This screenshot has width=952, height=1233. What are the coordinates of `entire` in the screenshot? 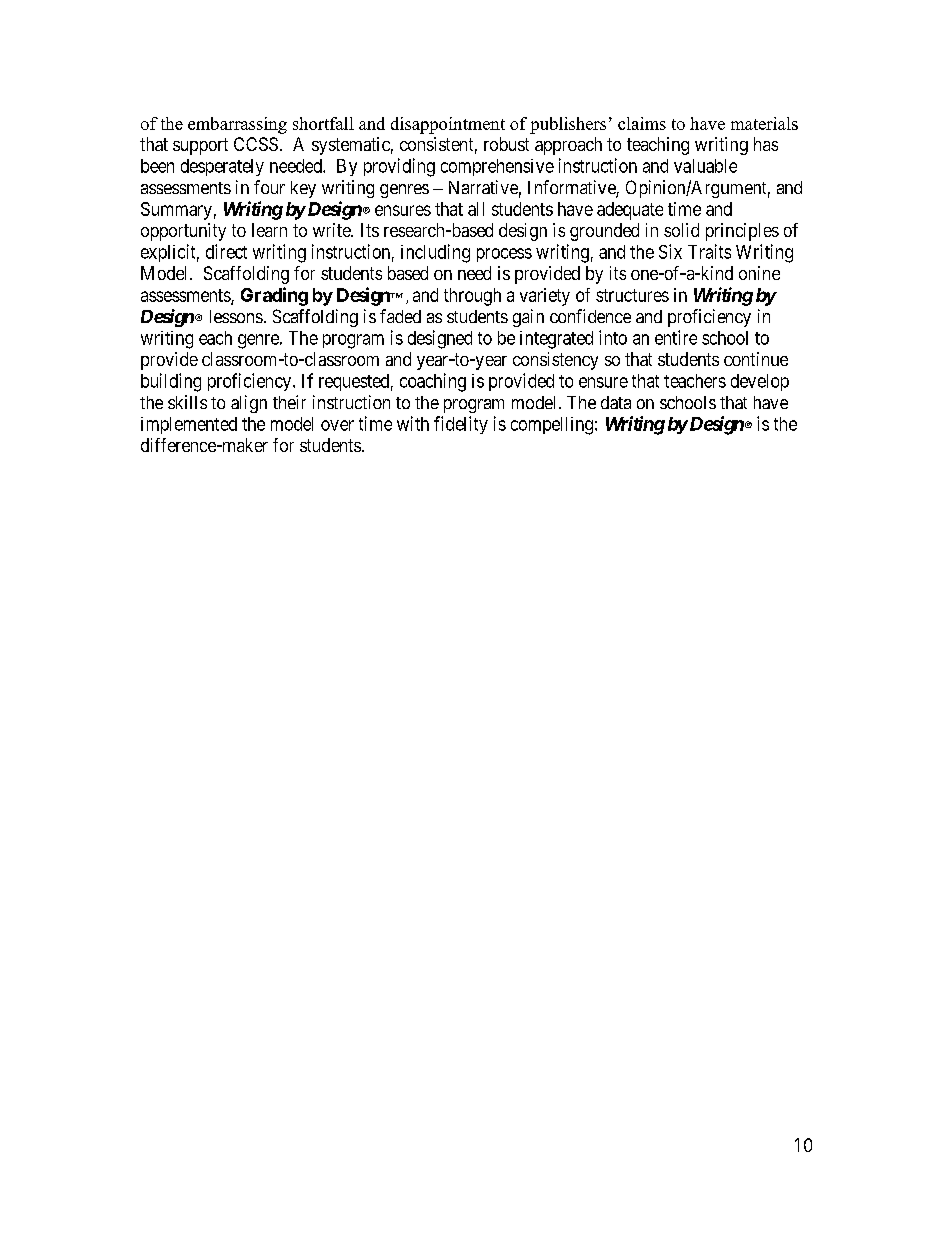 It's located at (676, 337).
